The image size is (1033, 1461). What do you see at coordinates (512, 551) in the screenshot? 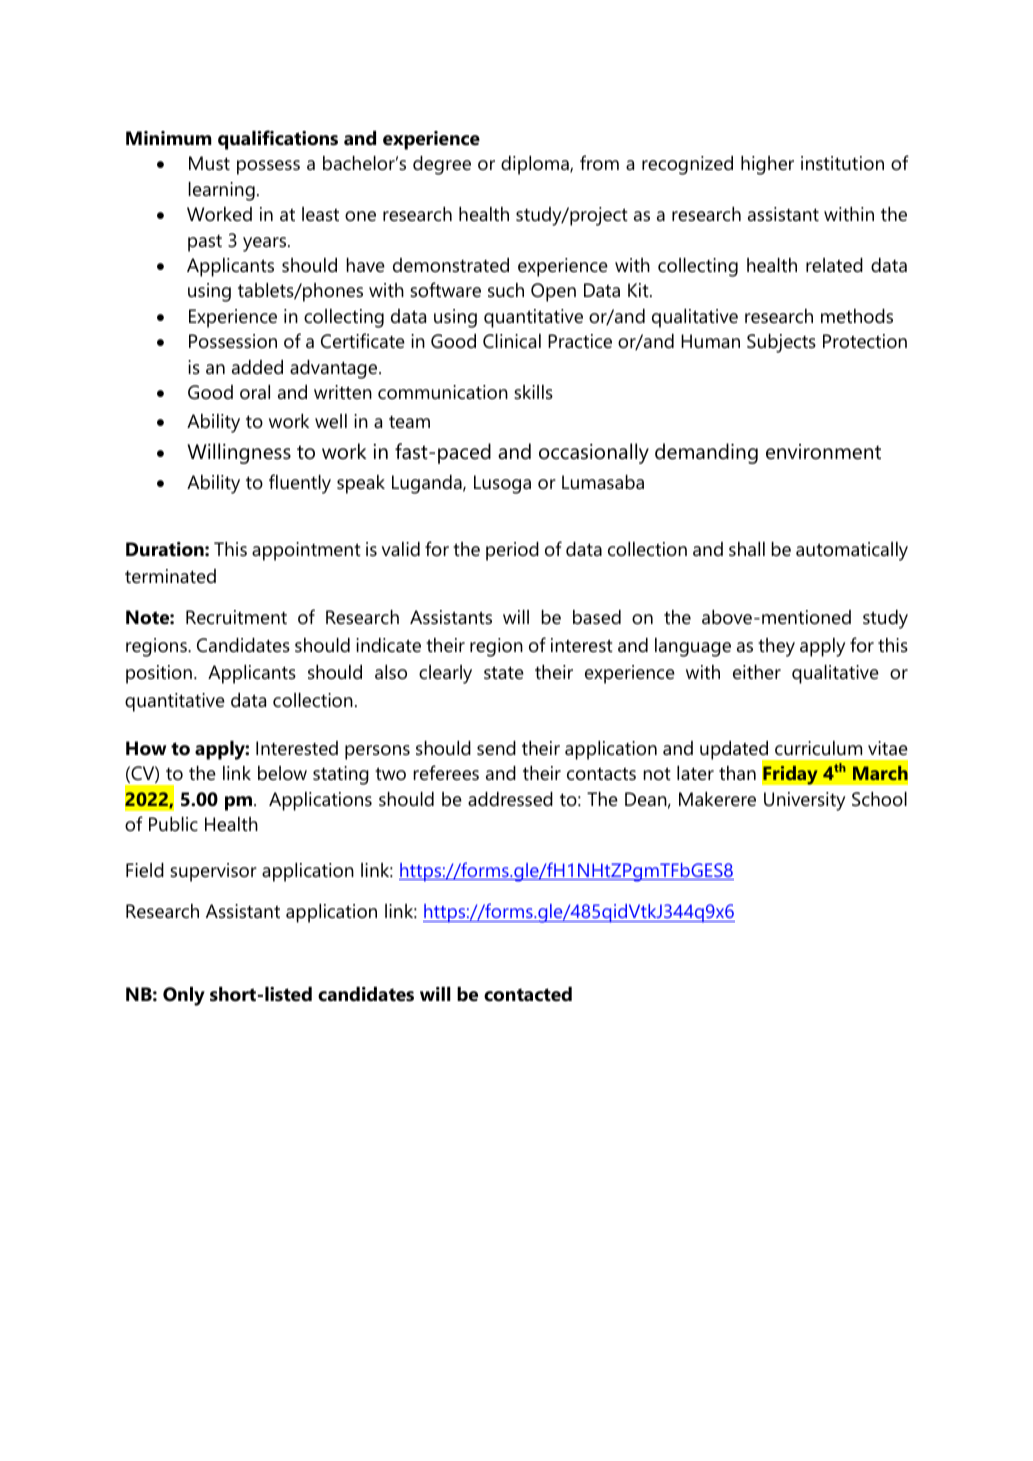
I see `period` at bounding box center [512, 551].
